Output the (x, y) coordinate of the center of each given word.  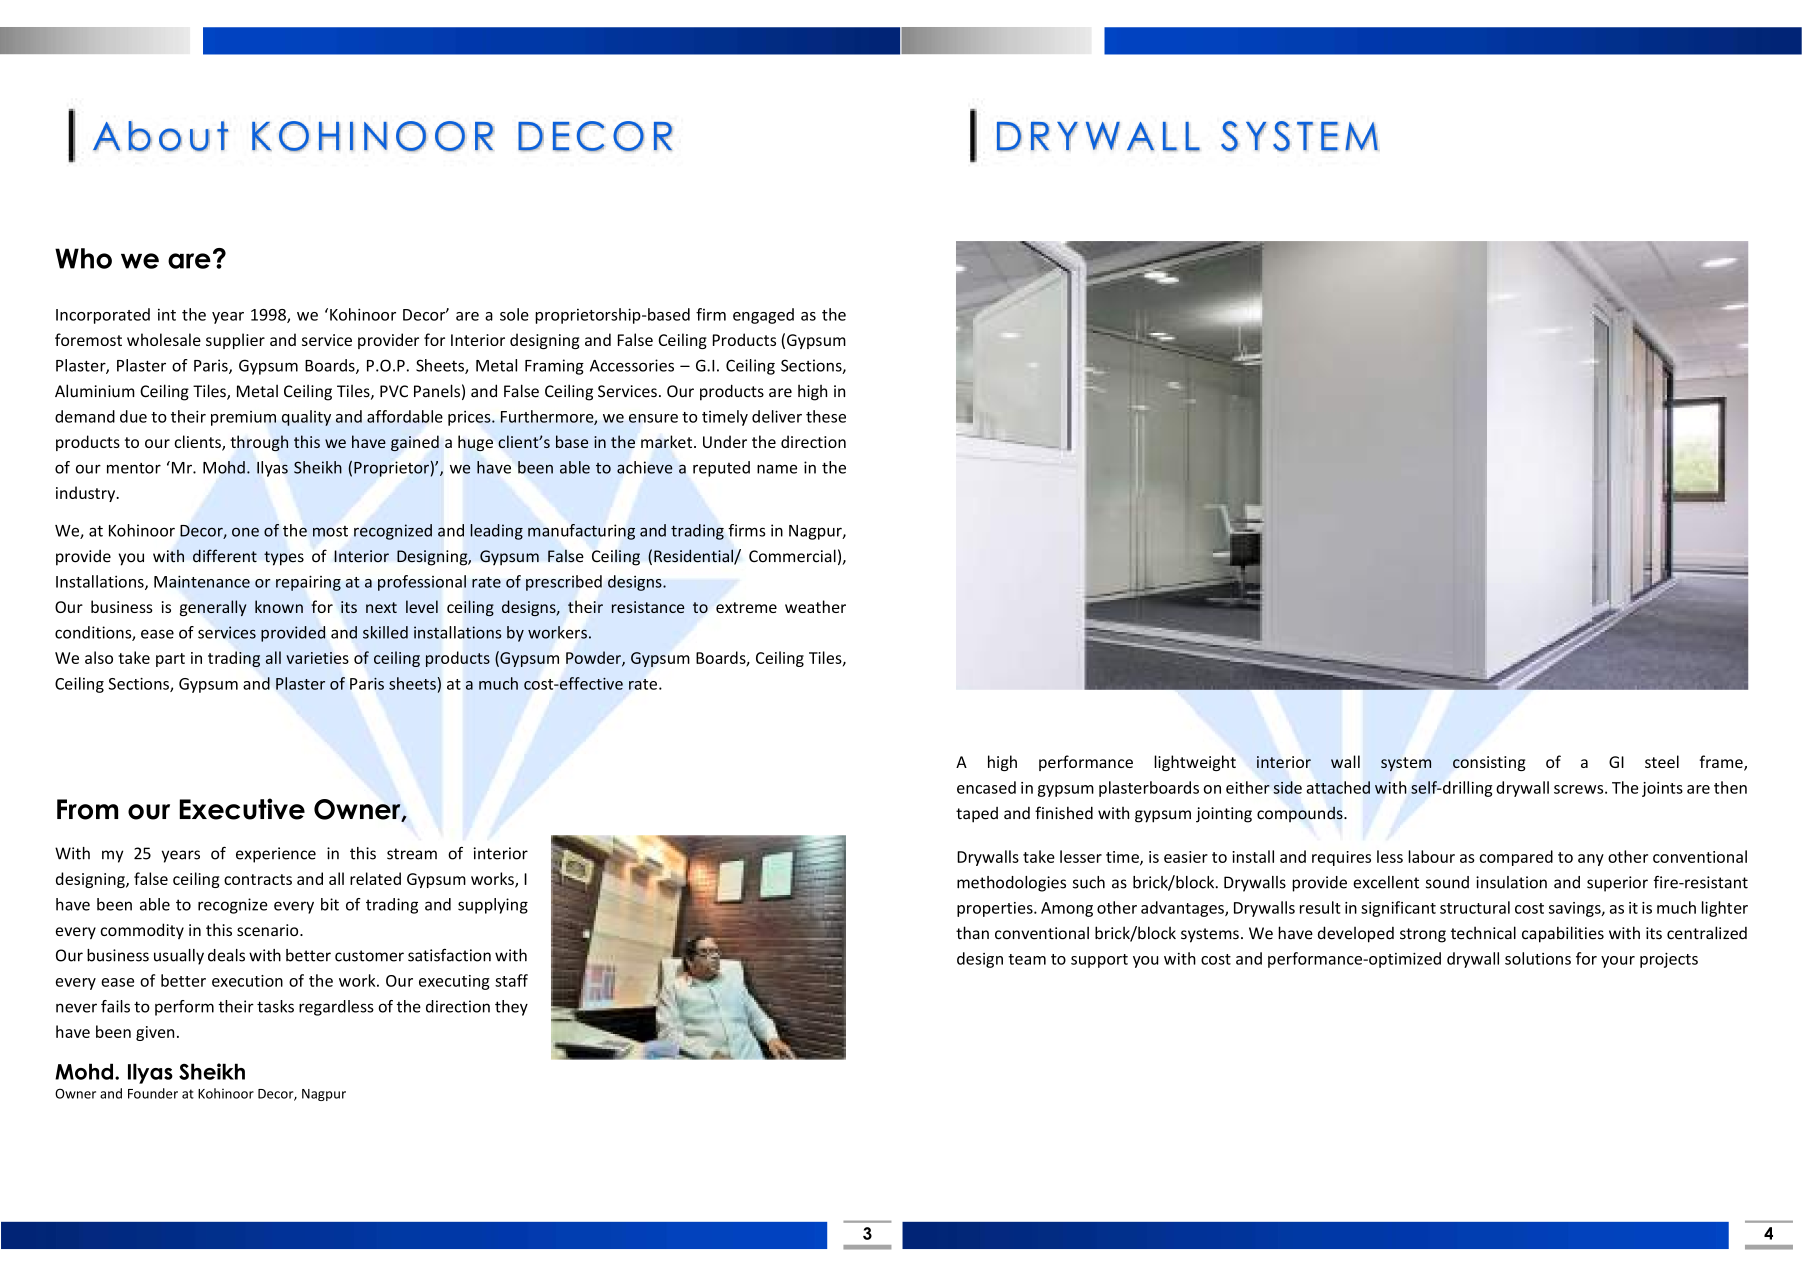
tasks (275, 1006)
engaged (763, 316)
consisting (1489, 763)
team (1027, 959)
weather (815, 606)
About (161, 136)
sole (514, 314)
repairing (308, 583)
